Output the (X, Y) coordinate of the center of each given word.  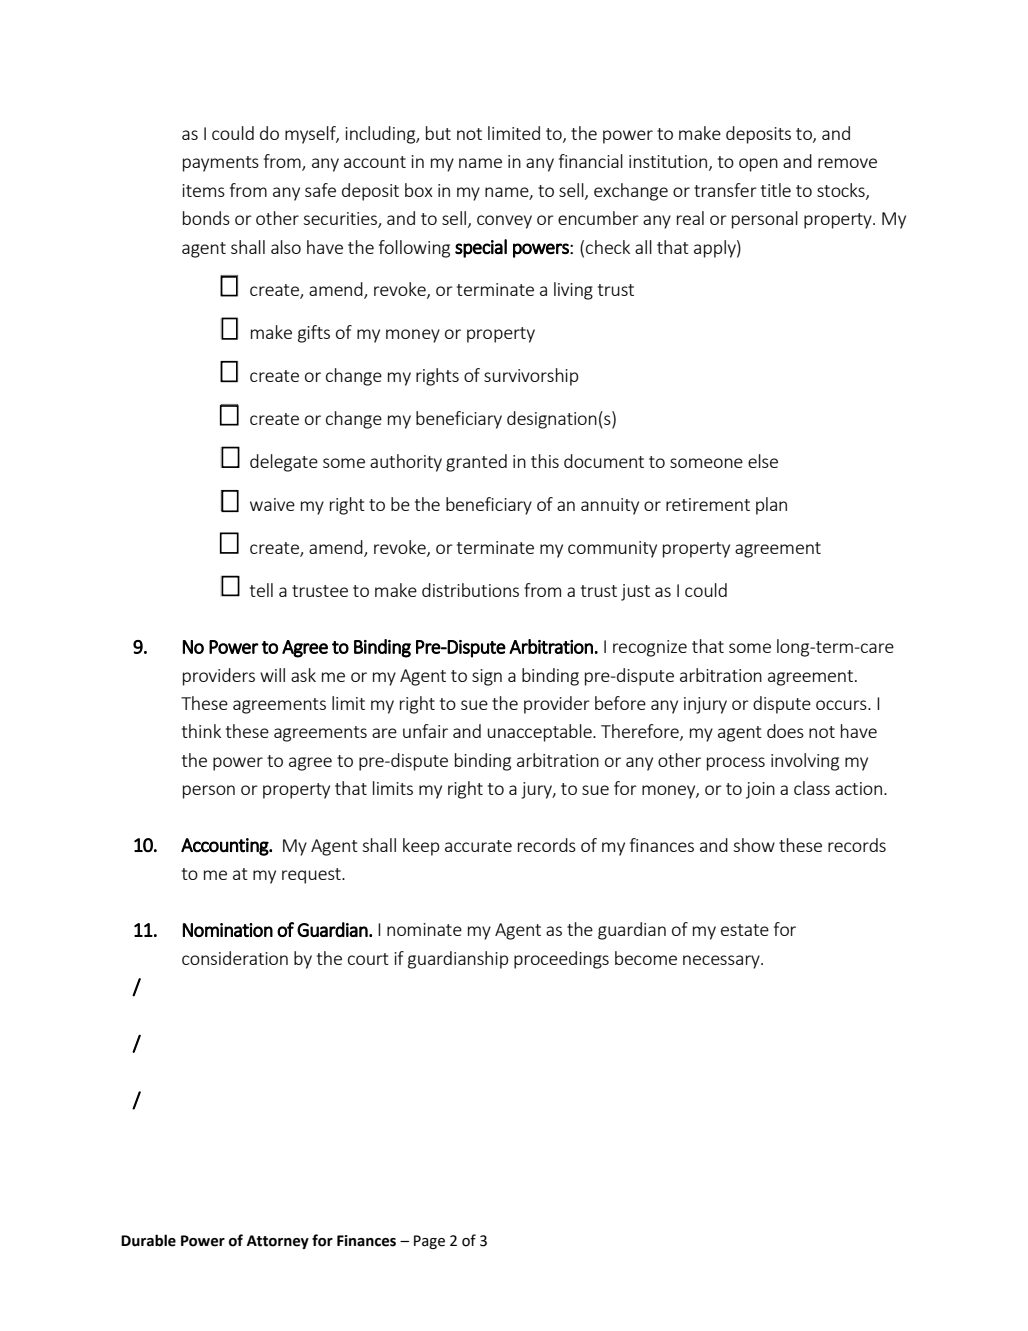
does (785, 731)
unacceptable (541, 733)
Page (429, 1242)
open (758, 165)
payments (221, 164)
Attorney (278, 1242)
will (272, 675)
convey (504, 222)
